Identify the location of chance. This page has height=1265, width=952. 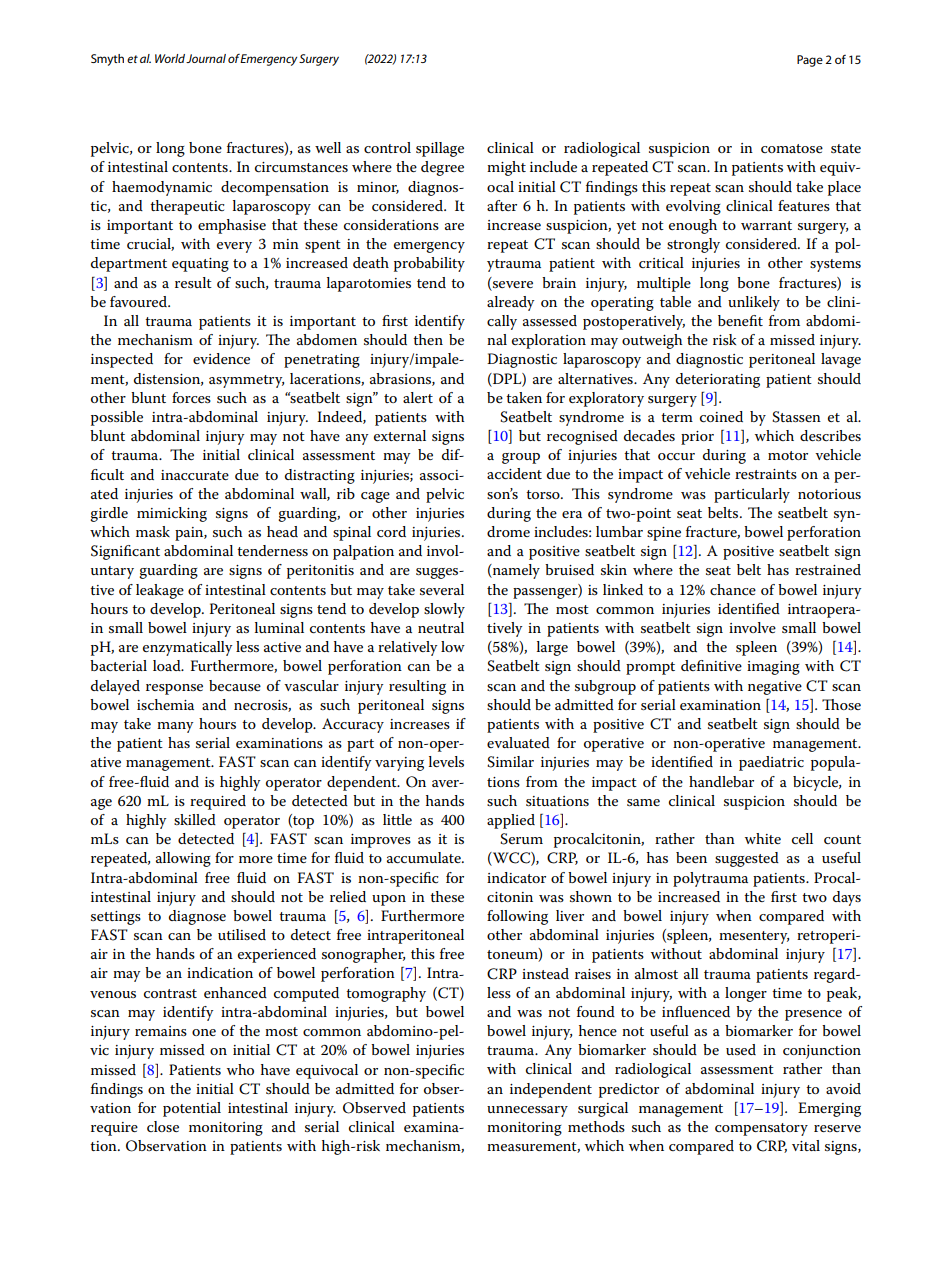
(733, 589).
